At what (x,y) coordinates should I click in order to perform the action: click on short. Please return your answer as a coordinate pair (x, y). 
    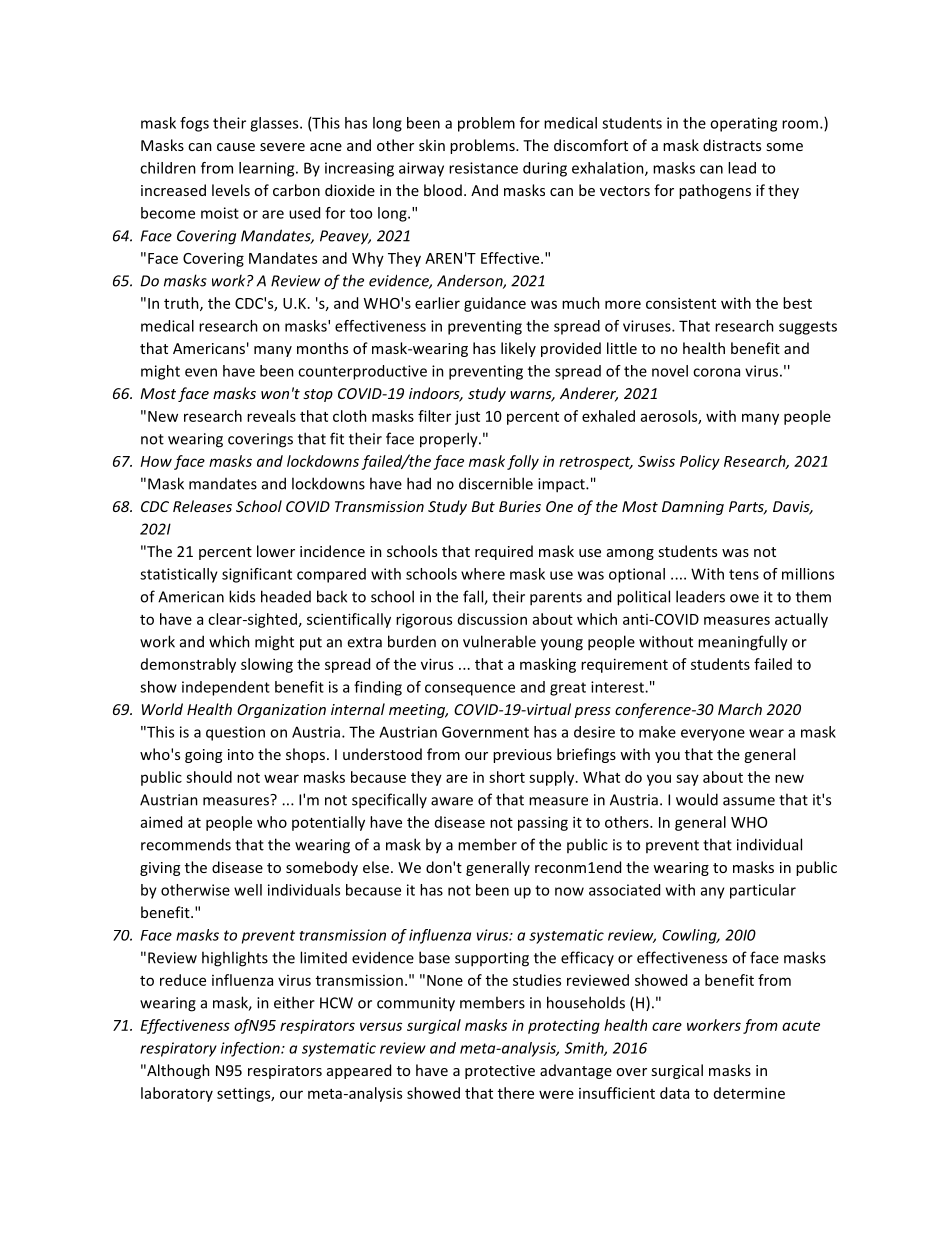
    Looking at the image, I should click on (507, 777).
